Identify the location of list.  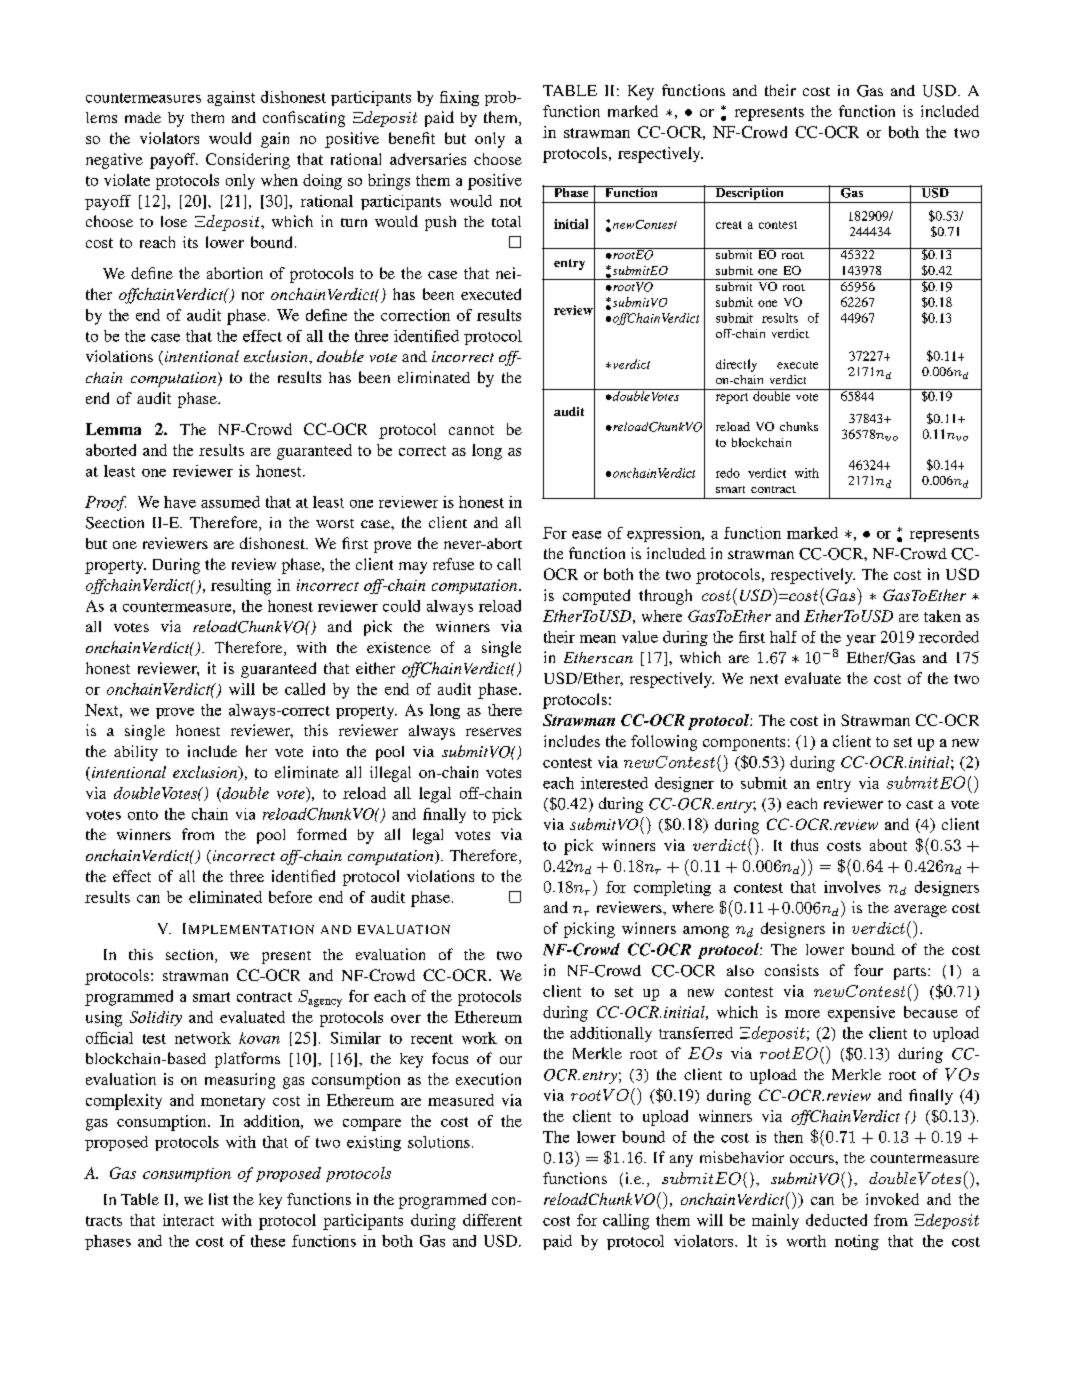
(218, 1199).
